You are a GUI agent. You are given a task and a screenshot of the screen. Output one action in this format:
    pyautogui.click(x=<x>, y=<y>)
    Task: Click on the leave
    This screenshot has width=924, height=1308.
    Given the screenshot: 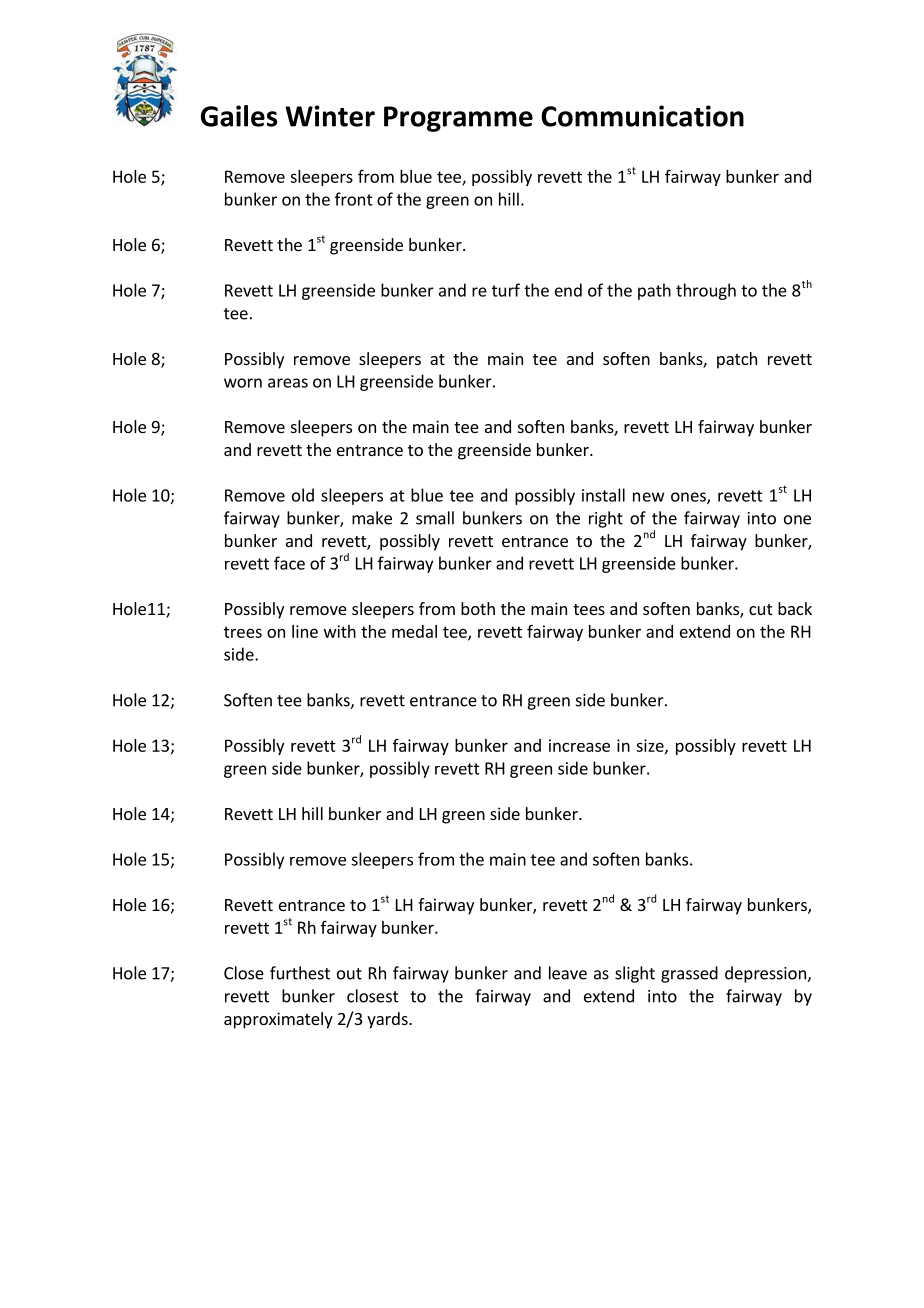 What is the action you would take?
    pyautogui.click(x=568, y=973)
